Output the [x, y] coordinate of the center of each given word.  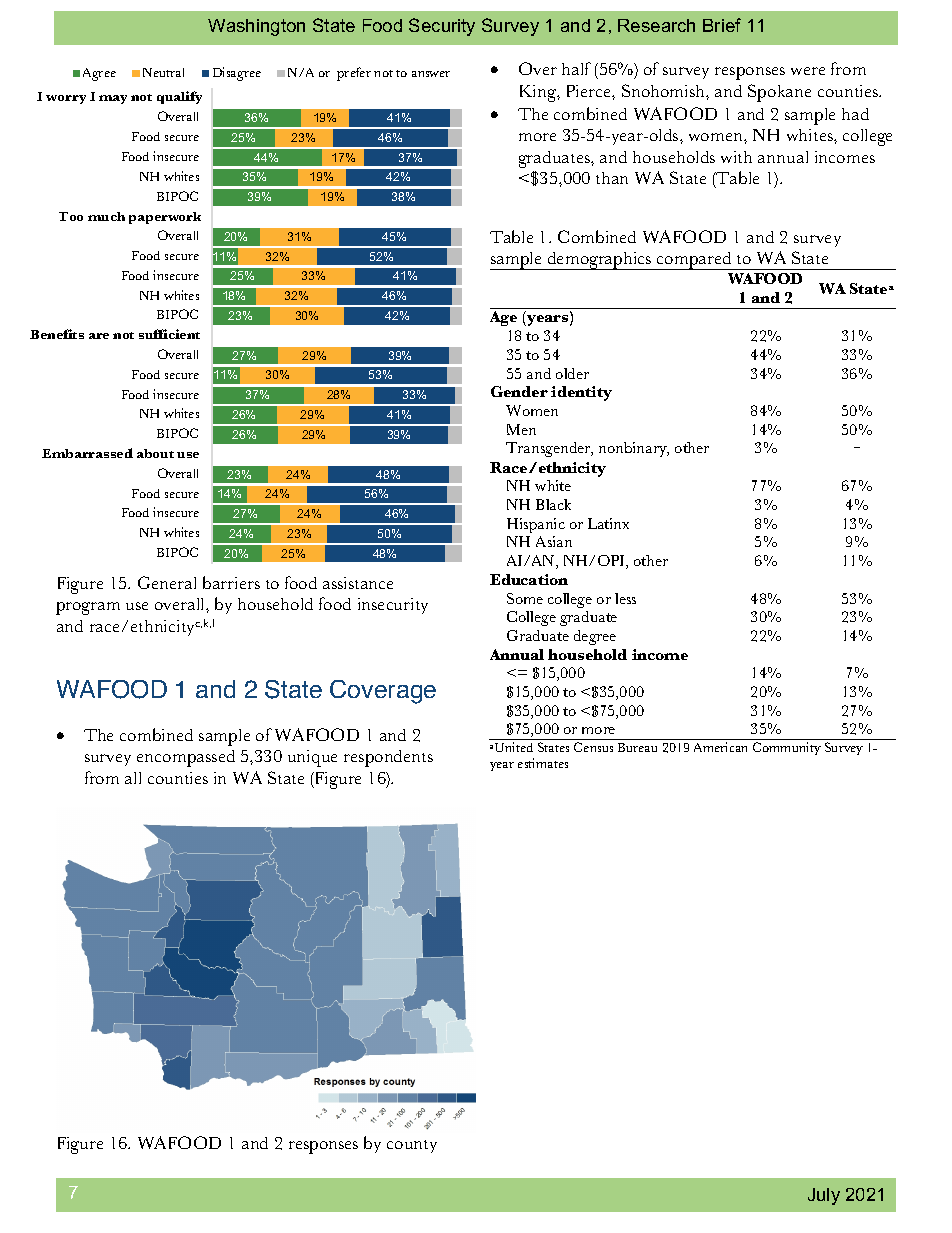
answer [431, 74]
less [625, 598]
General [167, 582]
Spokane [779, 93]
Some [525, 598]
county [412, 1146]
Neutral [163, 72]
